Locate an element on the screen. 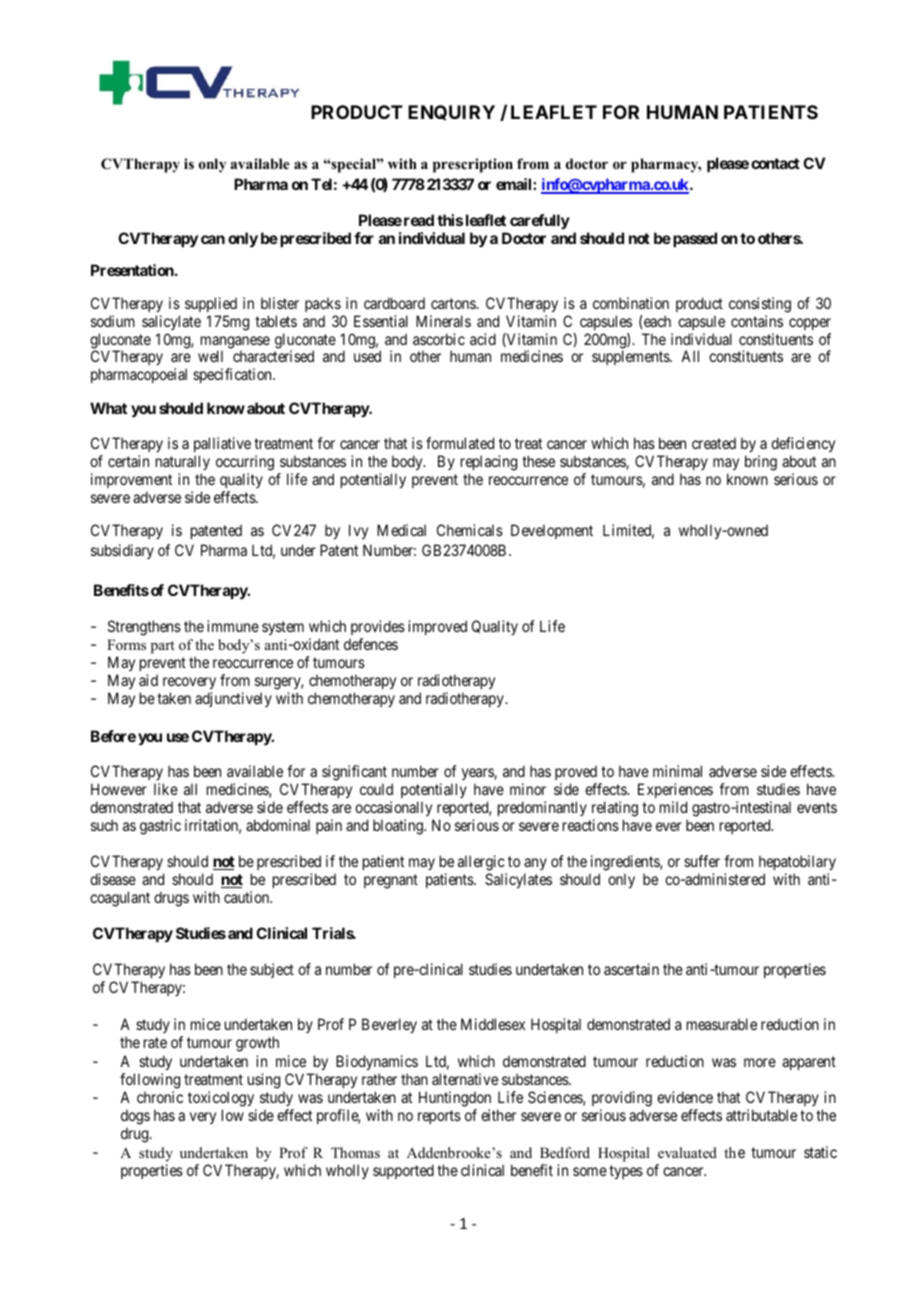 This screenshot has width=924, height=1308. like is located at coordinates (166, 789).
